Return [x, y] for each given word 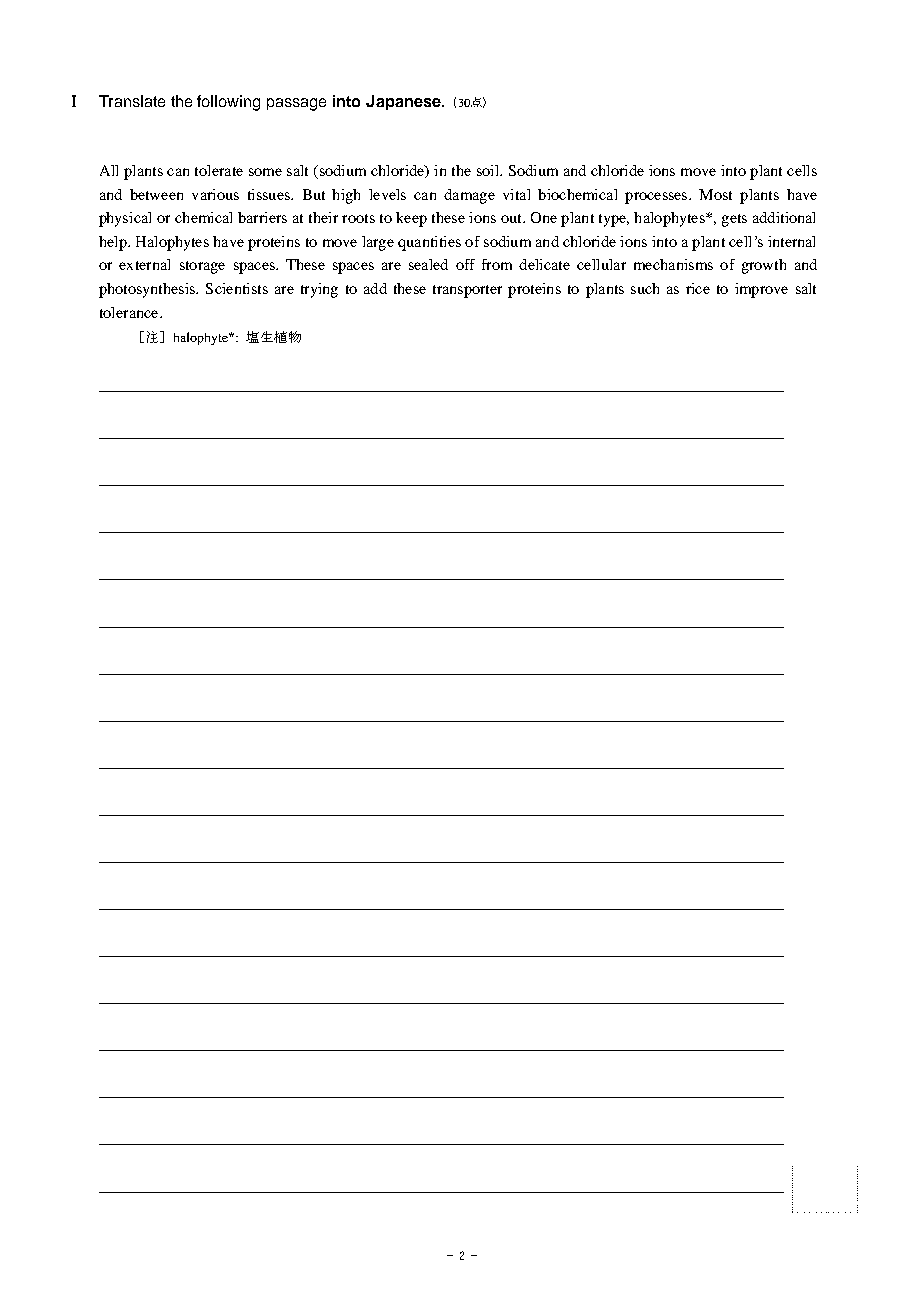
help [114, 243]
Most [715, 194]
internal [791, 241]
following [228, 103]
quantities [429, 243]
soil [489, 170]
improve [761, 290]
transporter [467, 291]
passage [296, 104]
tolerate [219, 170]
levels [387, 194]
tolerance [130, 312]
